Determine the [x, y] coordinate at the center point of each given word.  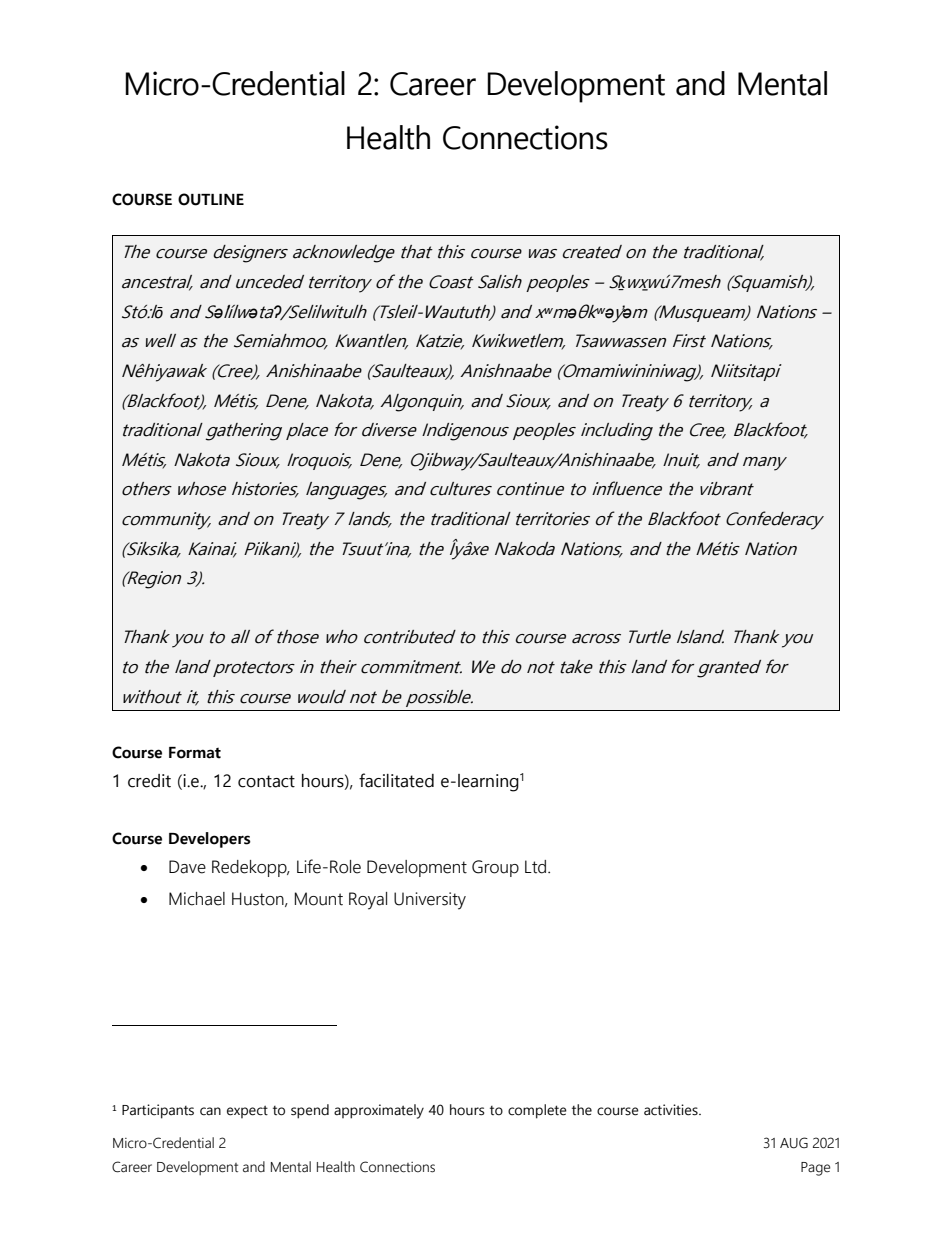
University [430, 901]
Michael [197, 899]
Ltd [537, 867]
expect [247, 1111]
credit [149, 781]
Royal [368, 901]
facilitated [396, 780]
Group [495, 868]
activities [672, 1110]
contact [266, 781]
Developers [210, 840]
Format [195, 753]
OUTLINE [211, 199]
